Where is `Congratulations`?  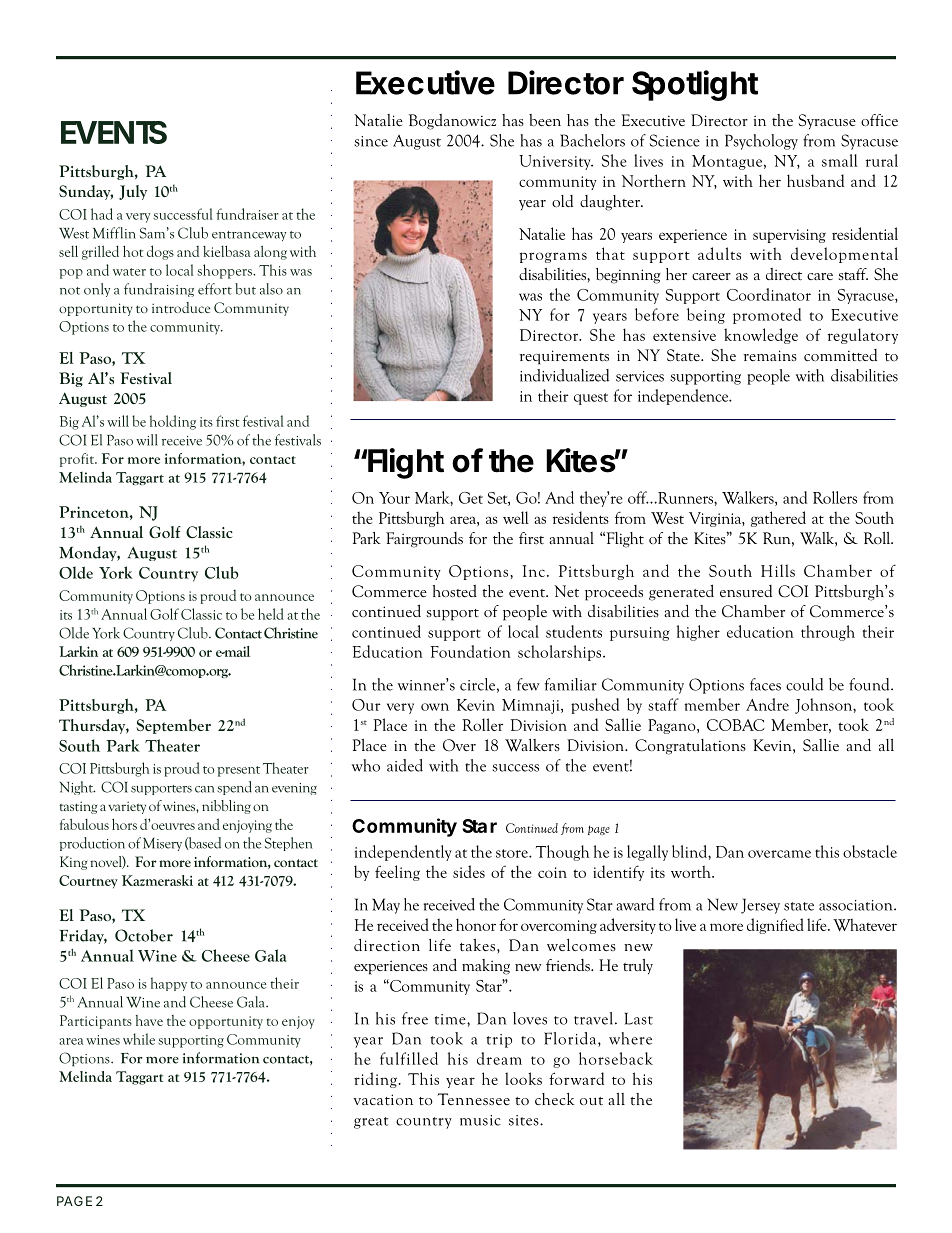 Congratulations is located at coordinates (690, 747).
